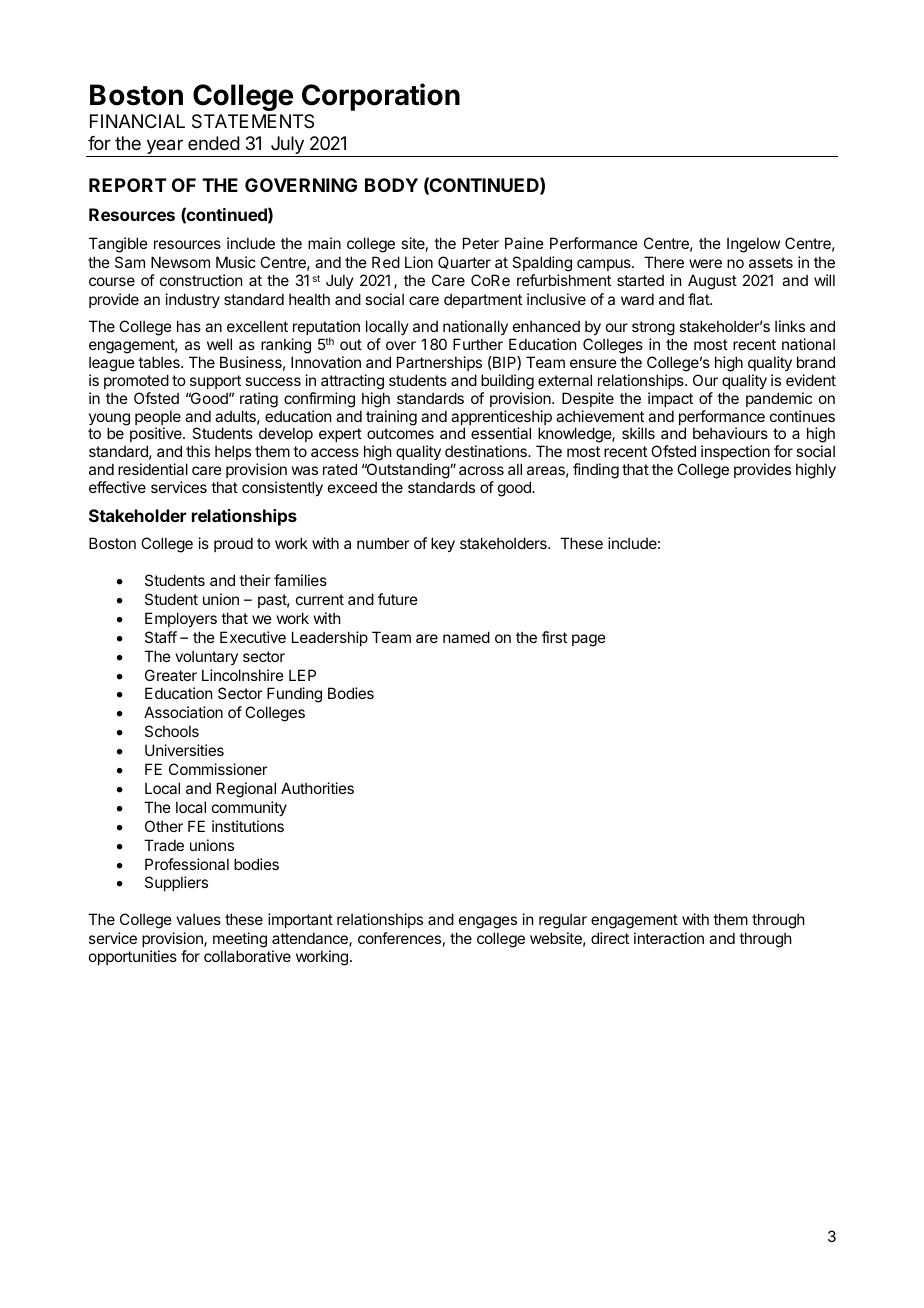  I want to click on values, so click(198, 919).
